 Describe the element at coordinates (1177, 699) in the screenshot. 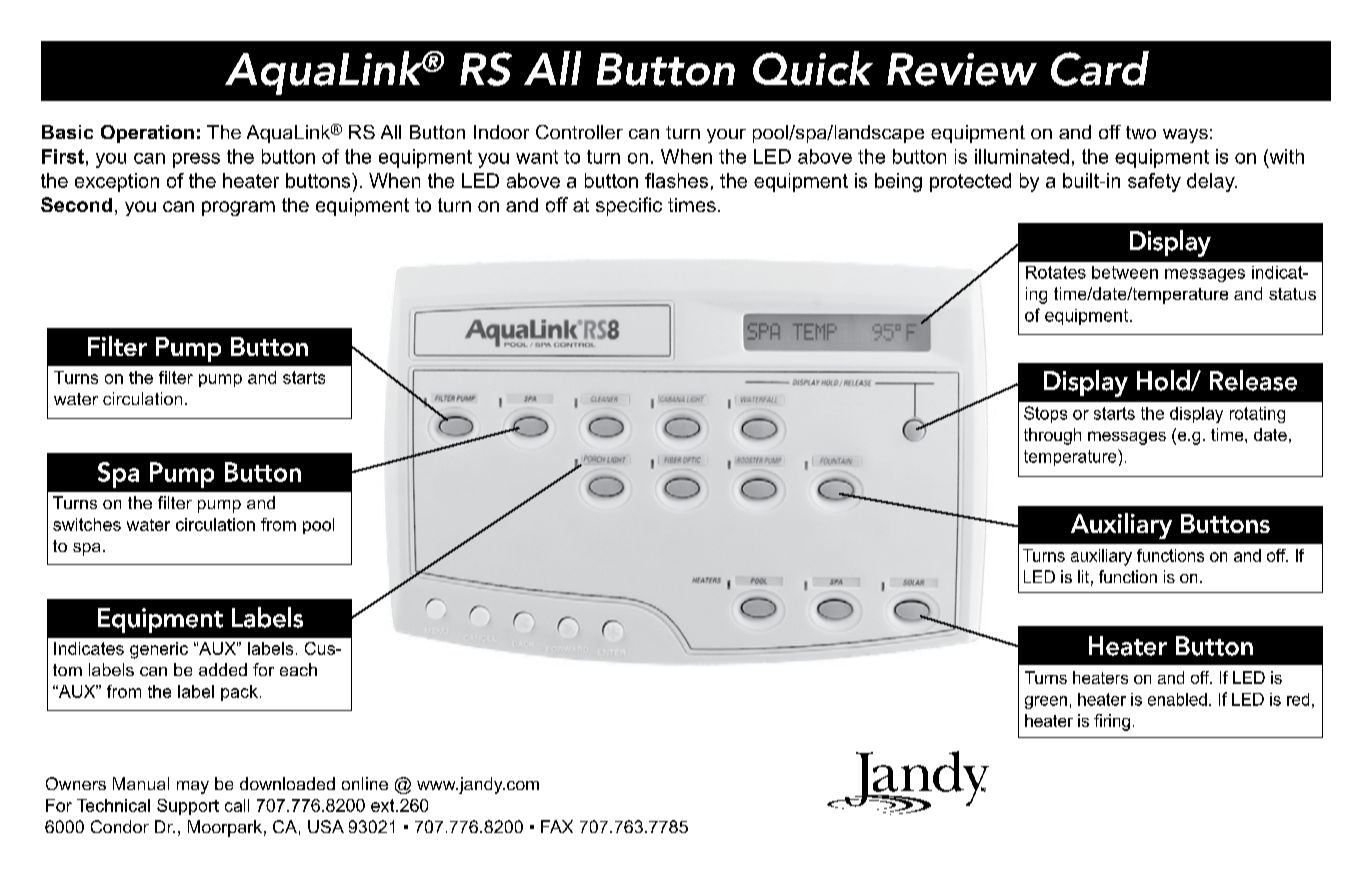

I see `enabled` at that location.
